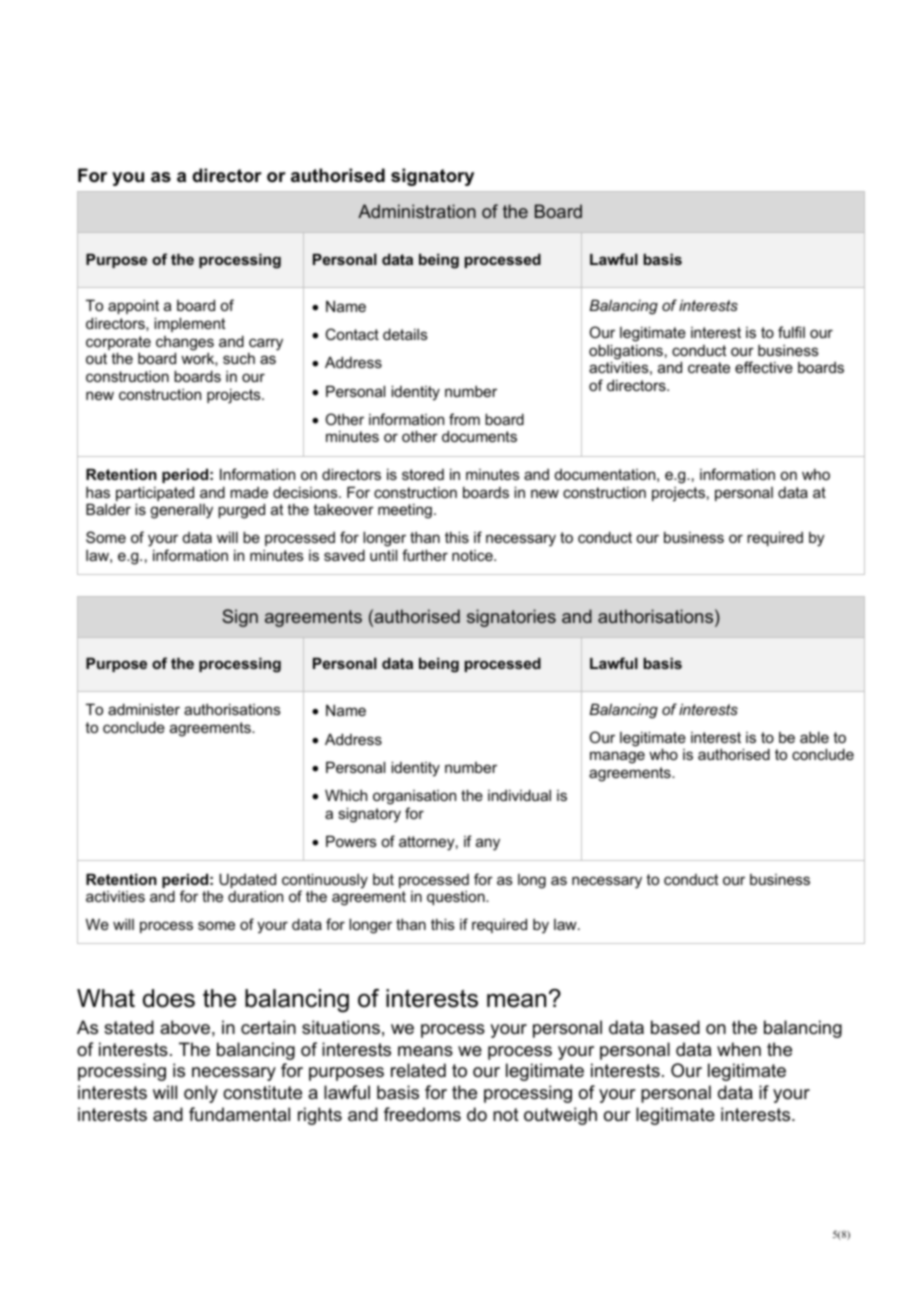  I want to click on appoint, so click(133, 307).
